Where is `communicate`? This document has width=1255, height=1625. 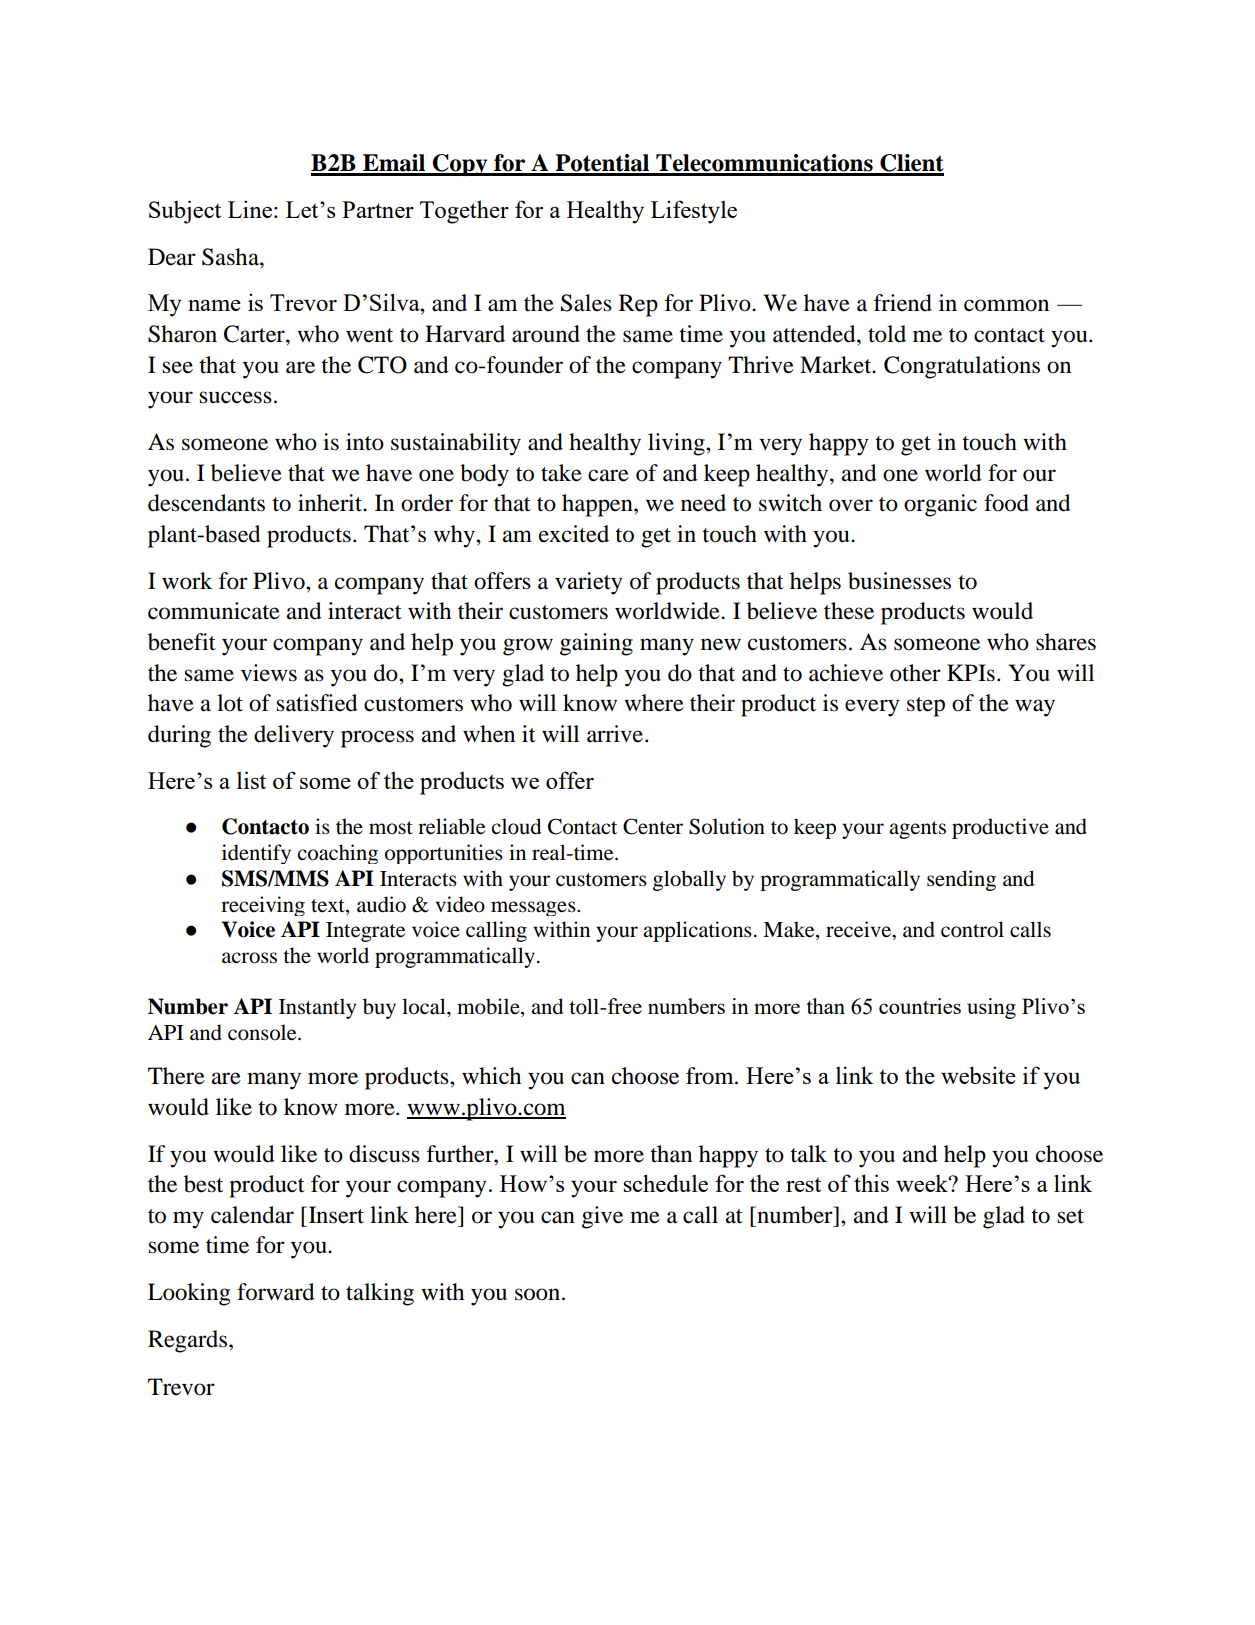
communicate is located at coordinates (214, 611).
